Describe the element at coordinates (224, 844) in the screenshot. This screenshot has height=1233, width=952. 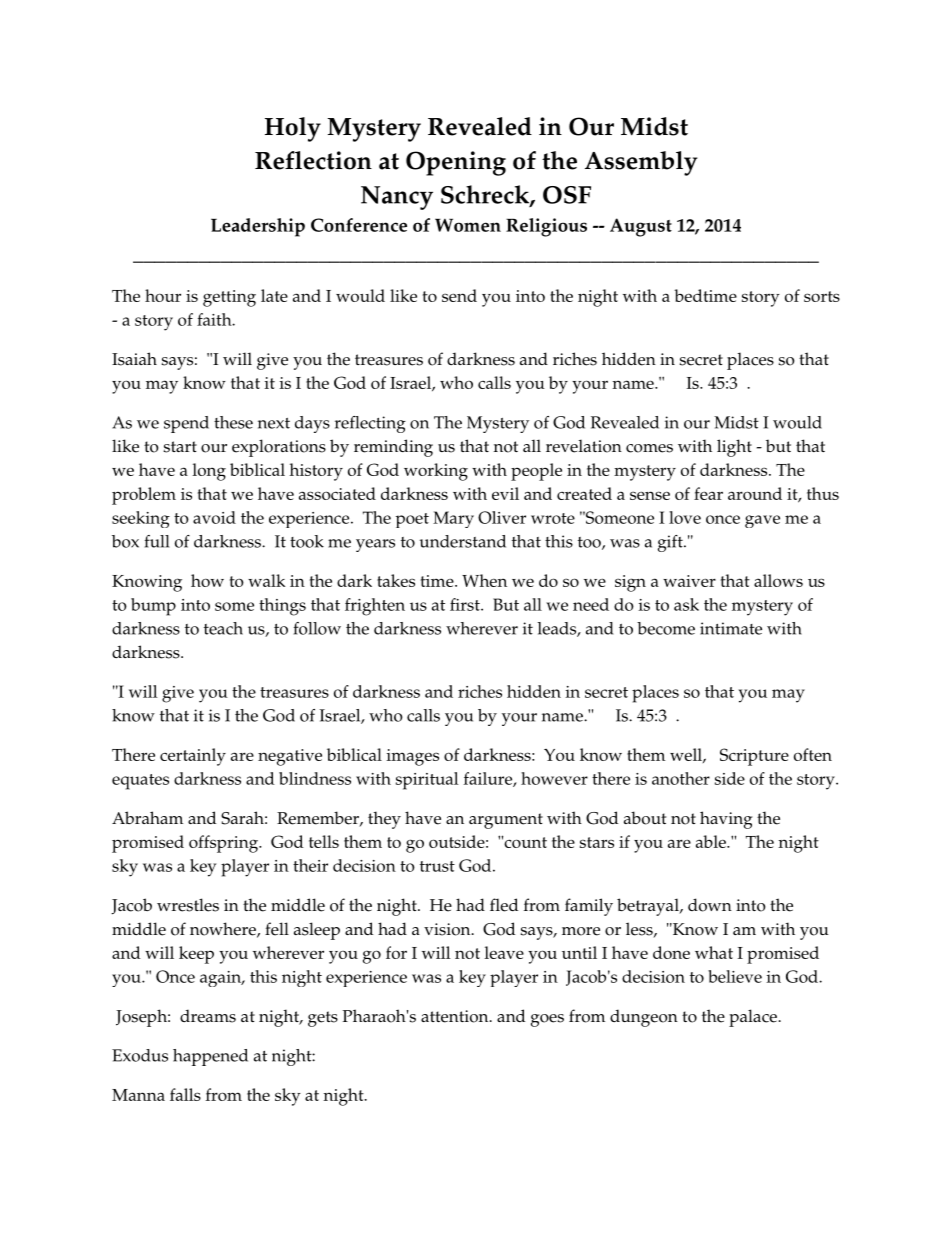
I see `offspring` at that location.
